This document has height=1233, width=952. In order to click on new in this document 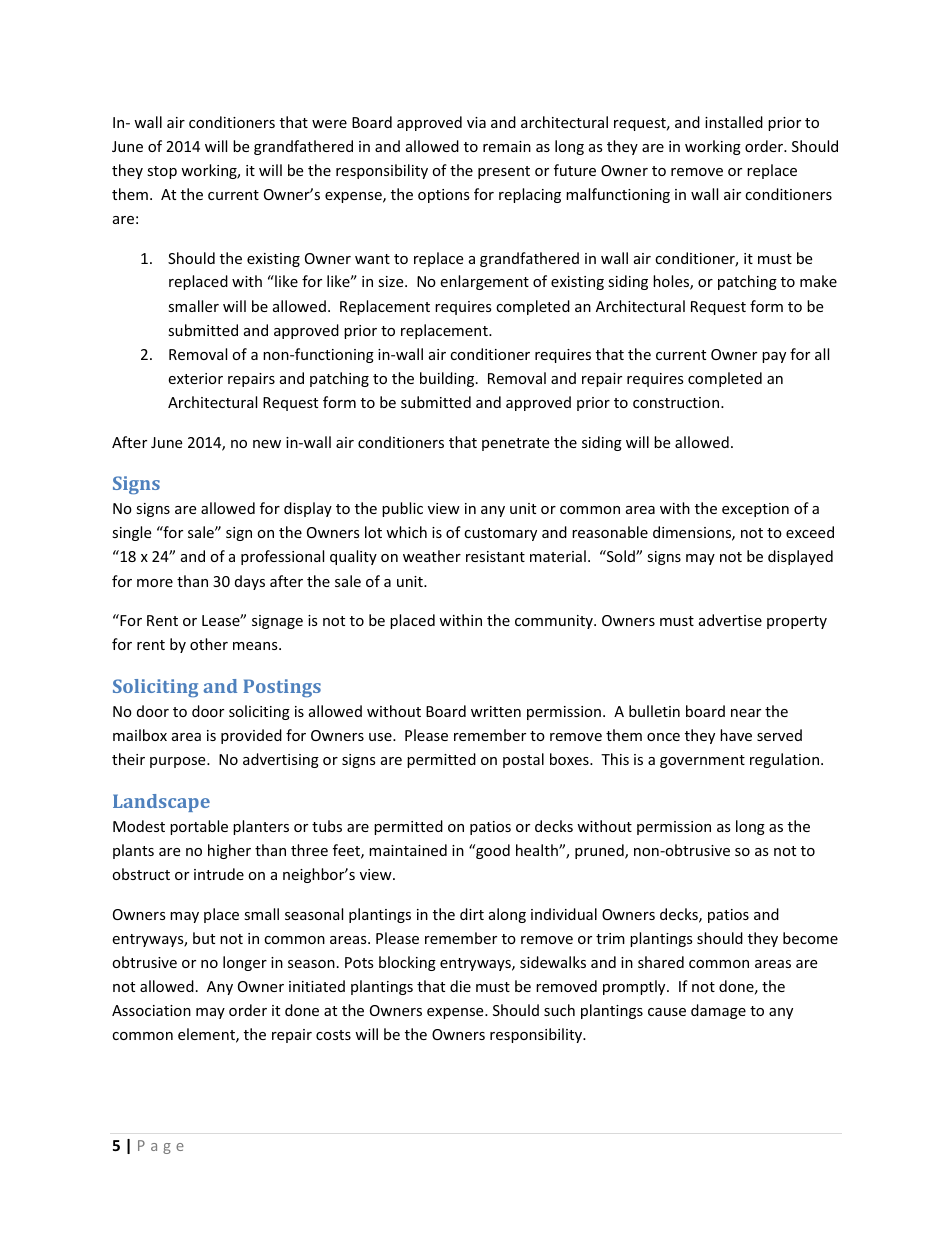, I will do `click(267, 444)`.
